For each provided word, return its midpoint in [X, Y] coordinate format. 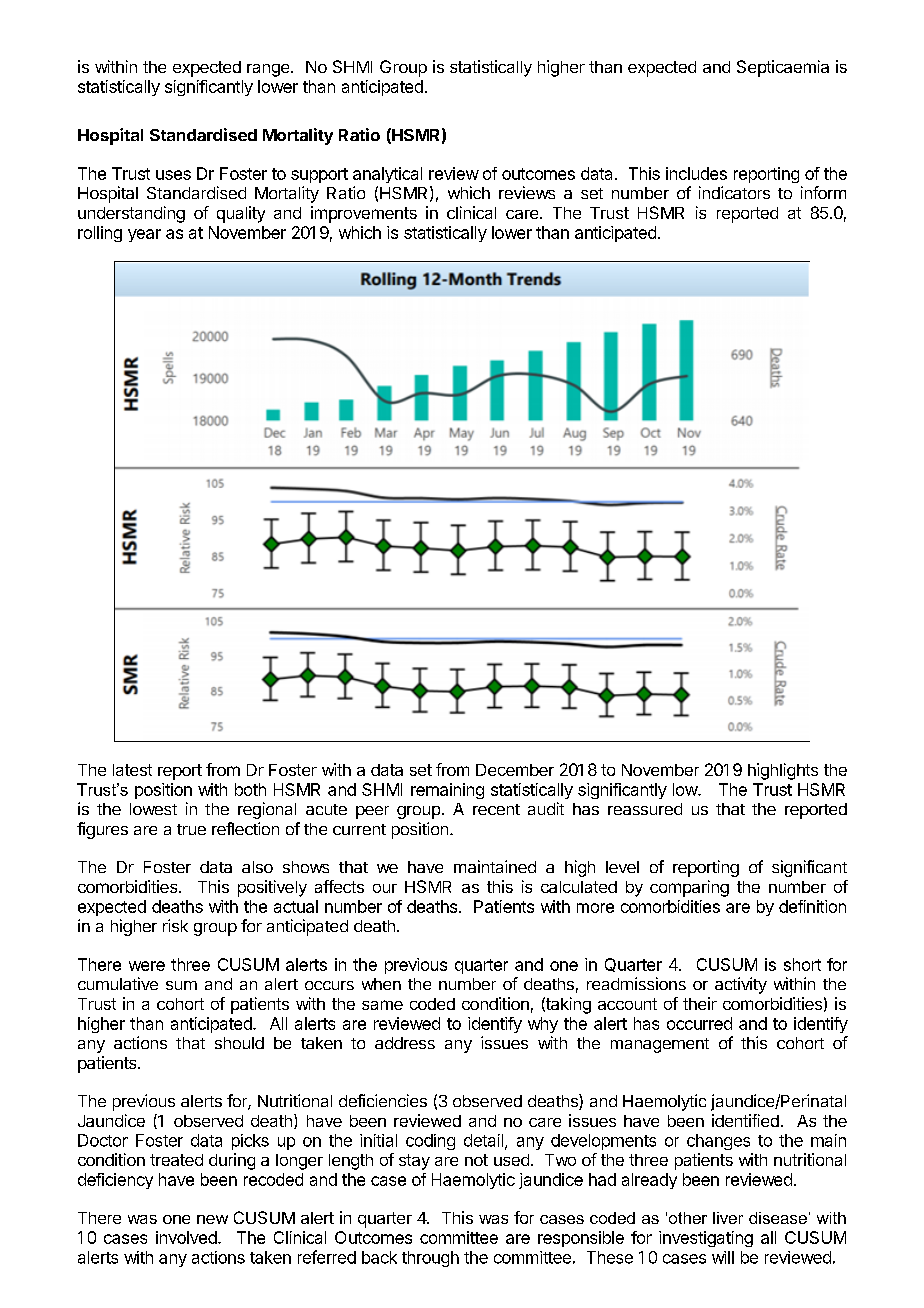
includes [696, 173]
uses [173, 175]
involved [187, 1237]
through [430, 1259]
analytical [387, 175]
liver [728, 1218]
